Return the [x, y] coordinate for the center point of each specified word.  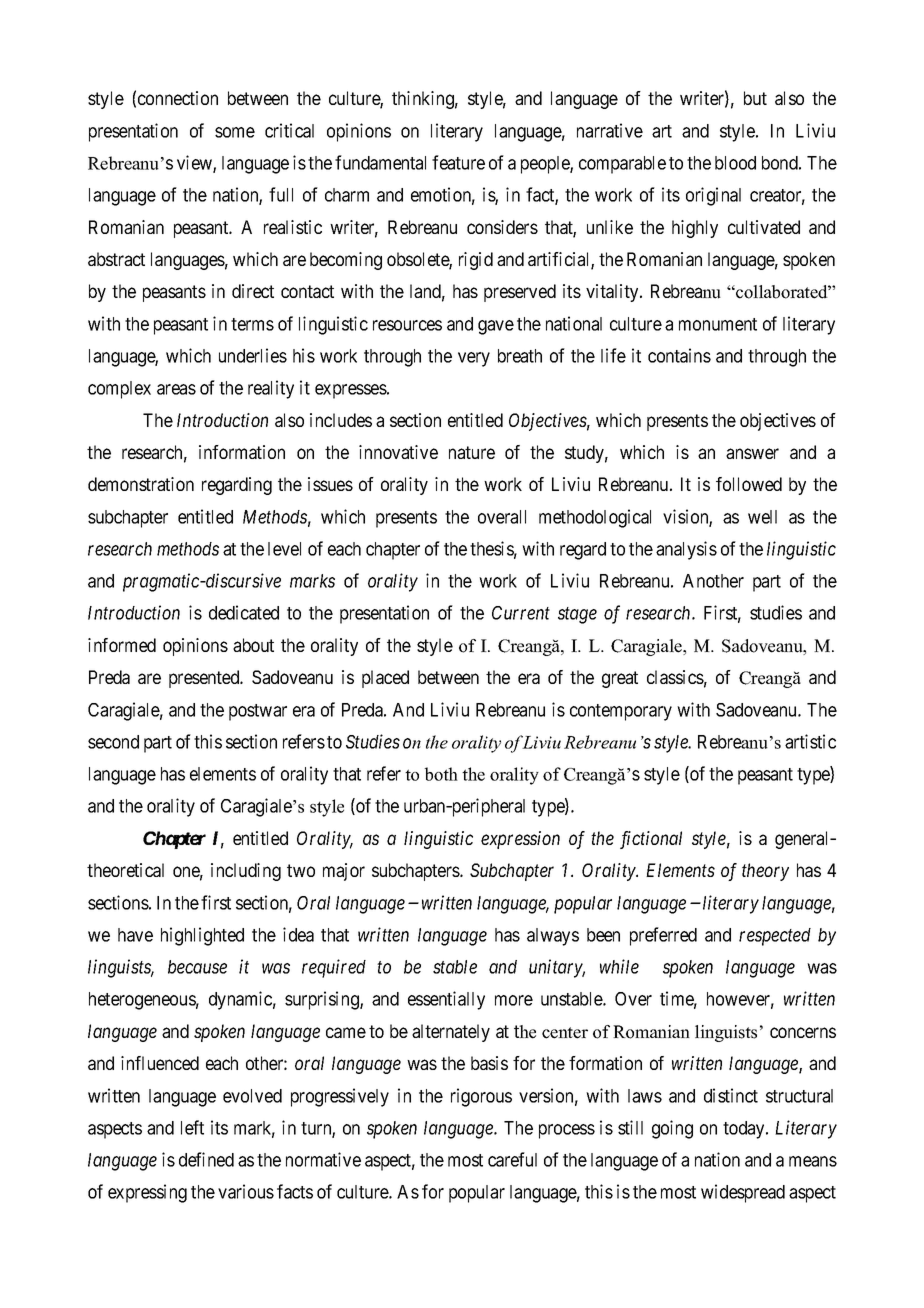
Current [521, 613]
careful [512, 1159]
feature [458, 162]
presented [205, 679]
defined [206, 1159]
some [235, 132]
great [620, 679]
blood [735, 163]
